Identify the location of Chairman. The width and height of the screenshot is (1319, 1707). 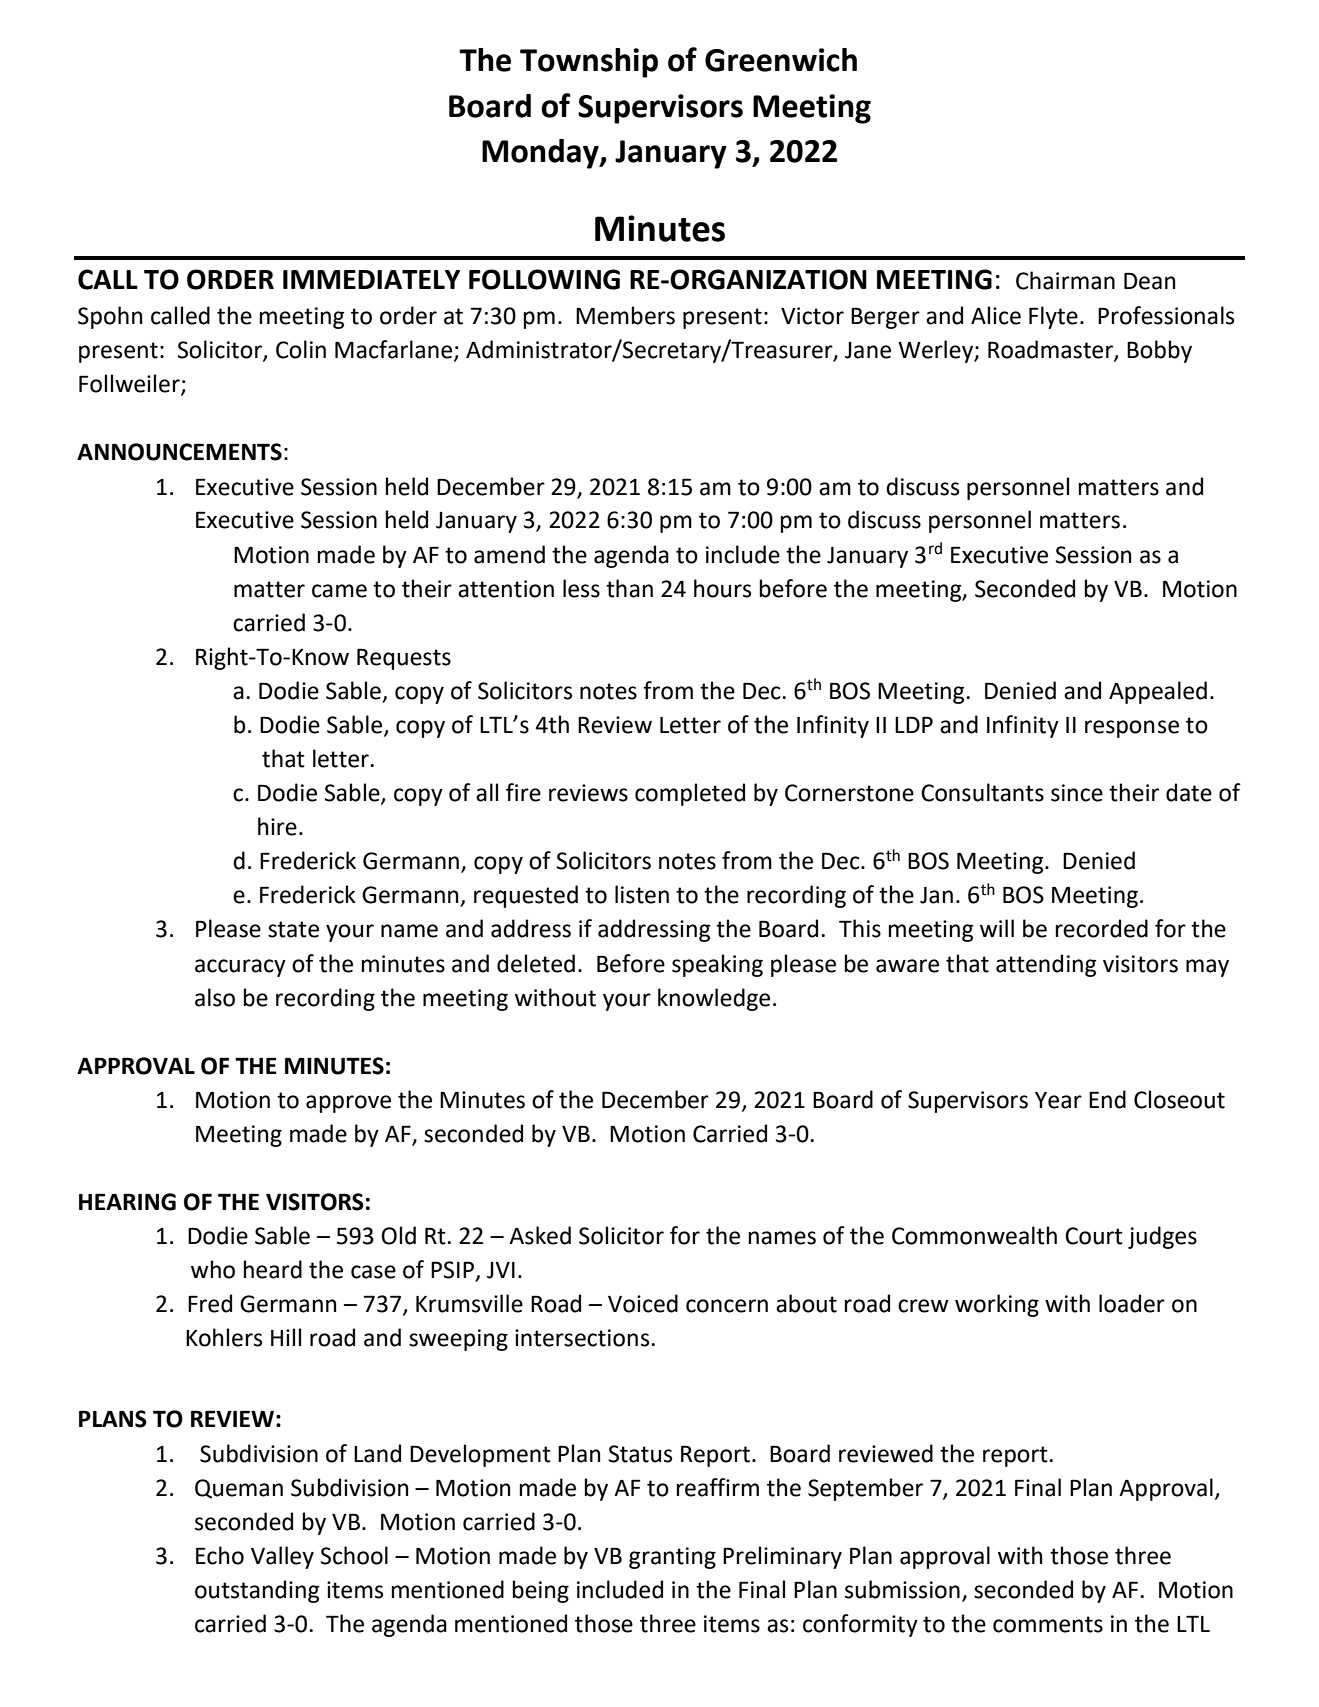
(1065, 280).
